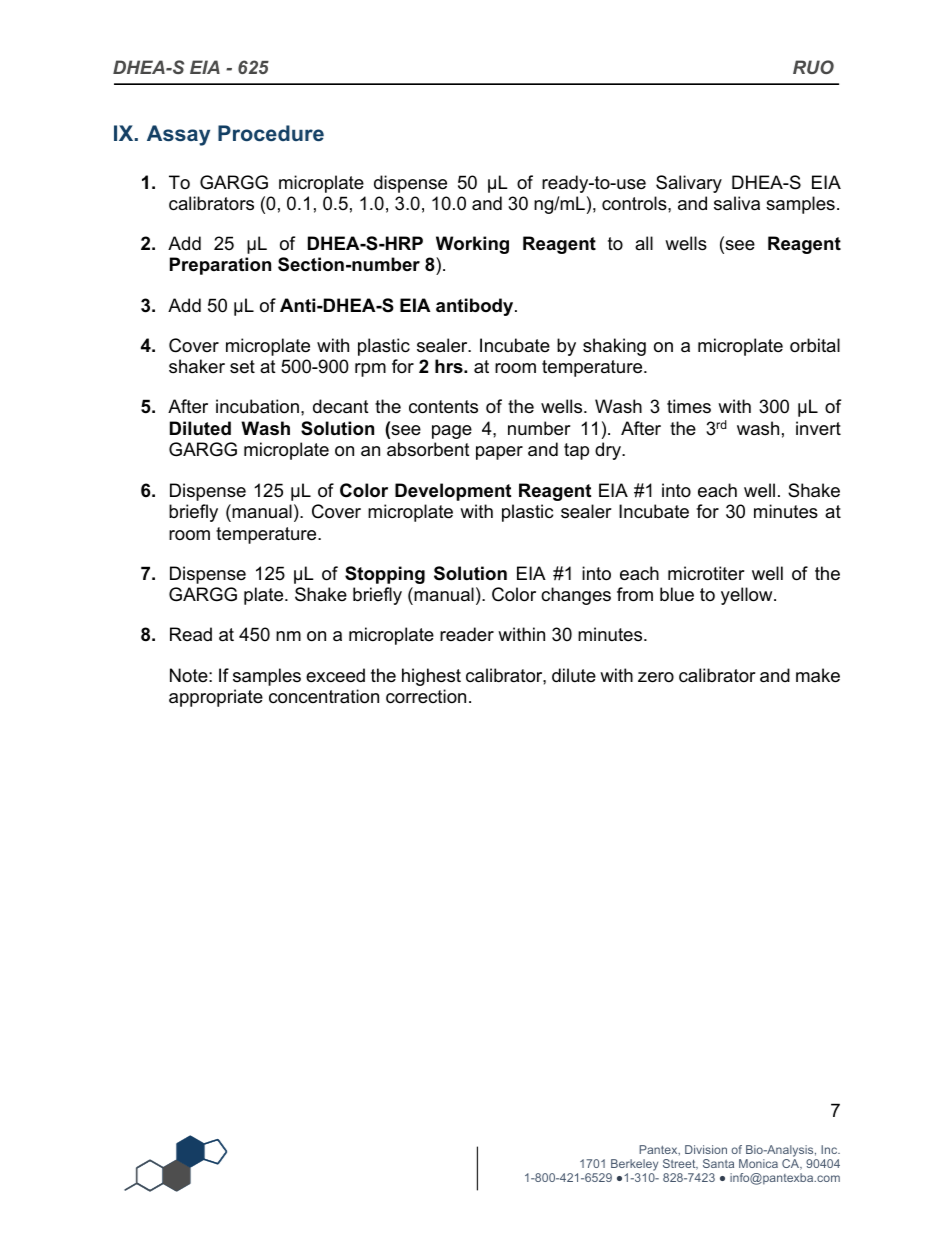 The image size is (952, 1233). Describe the element at coordinates (431, 677) in the image. I see `highest` at that location.
